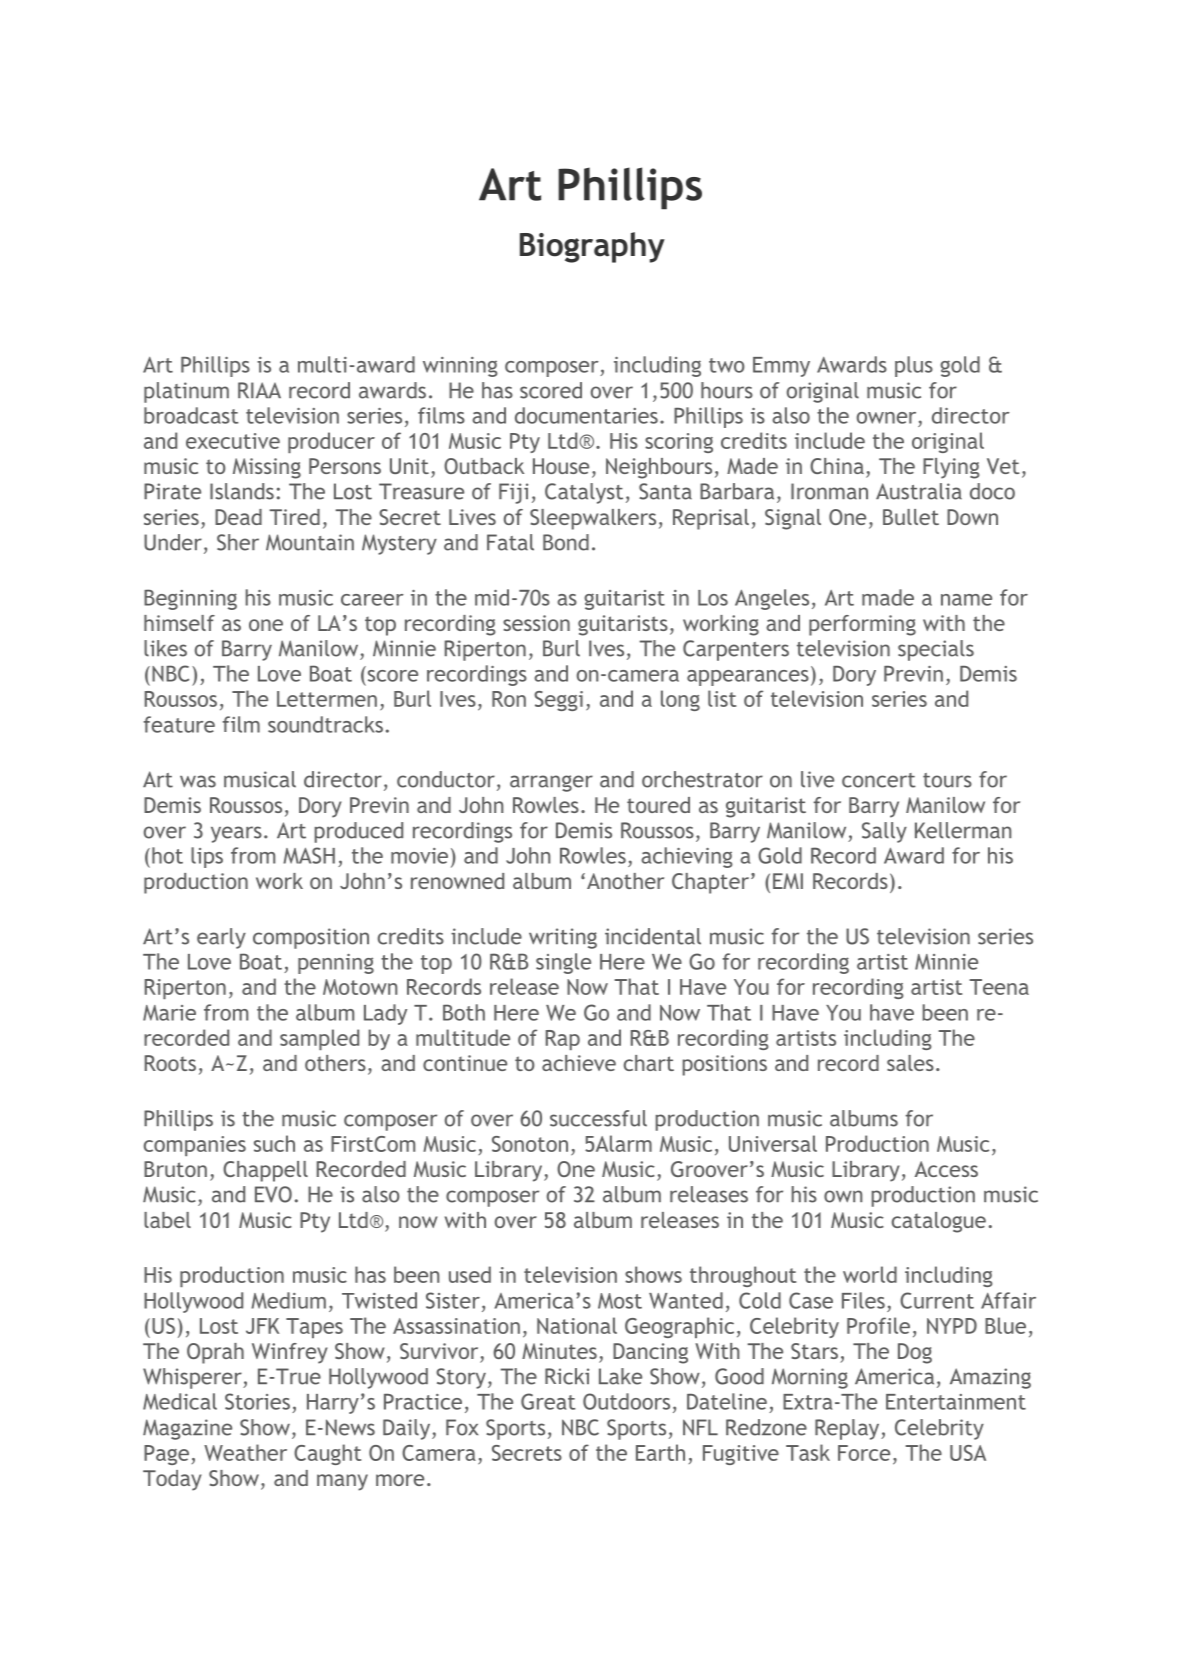 The width and height of the page is (1182, 1673). What do you see at coordinates (914, 366) in the page?
I see `plus` at bounding box center [914, 366].
